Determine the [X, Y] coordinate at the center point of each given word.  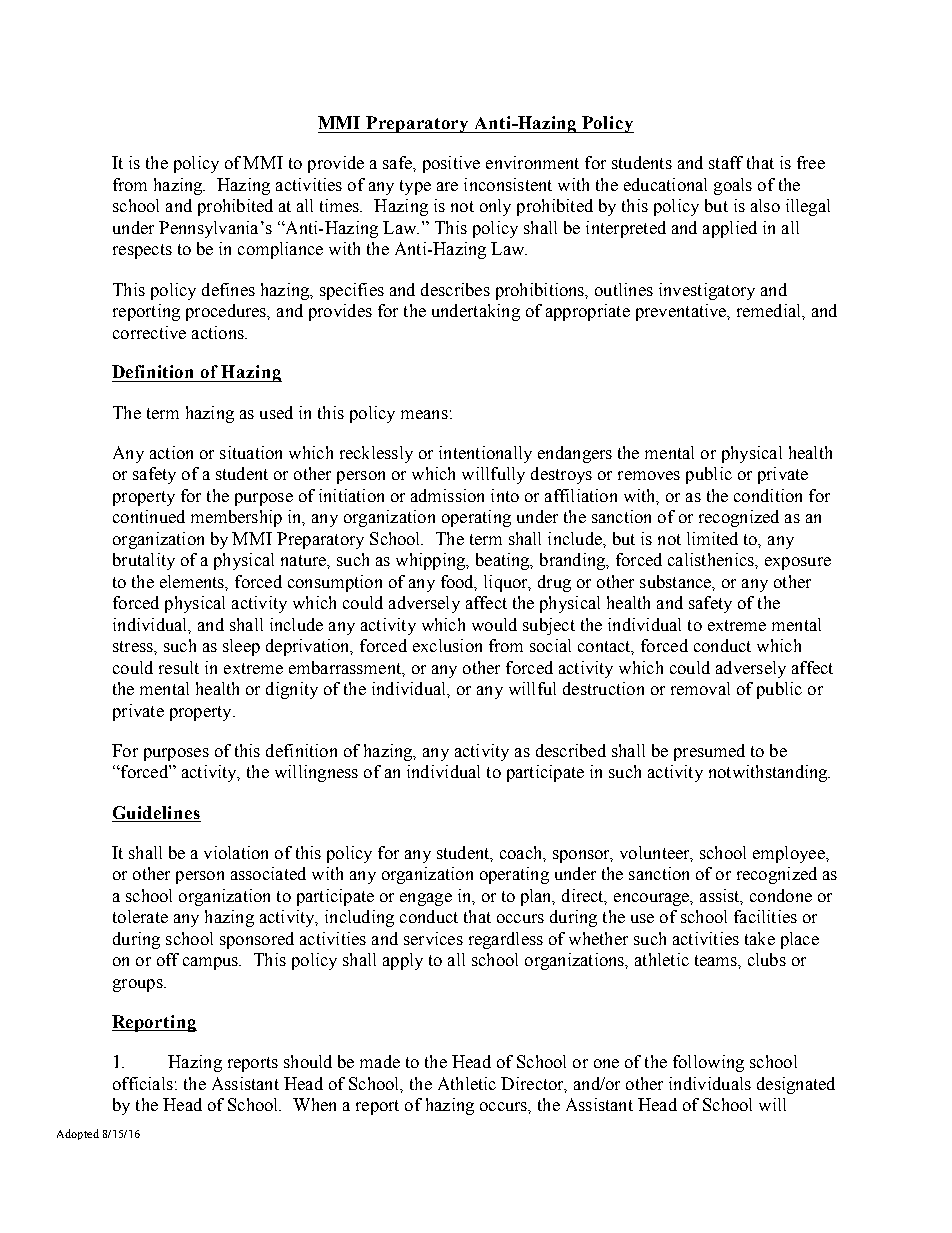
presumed [709, 752]
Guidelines [156, 812]
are [447, 186]
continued [149, 516]
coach [522, 853]
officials [143, 1083]
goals [733, 186]
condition [768, 495]
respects [142, 251]
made [380, 1061]
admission [447, 495]
